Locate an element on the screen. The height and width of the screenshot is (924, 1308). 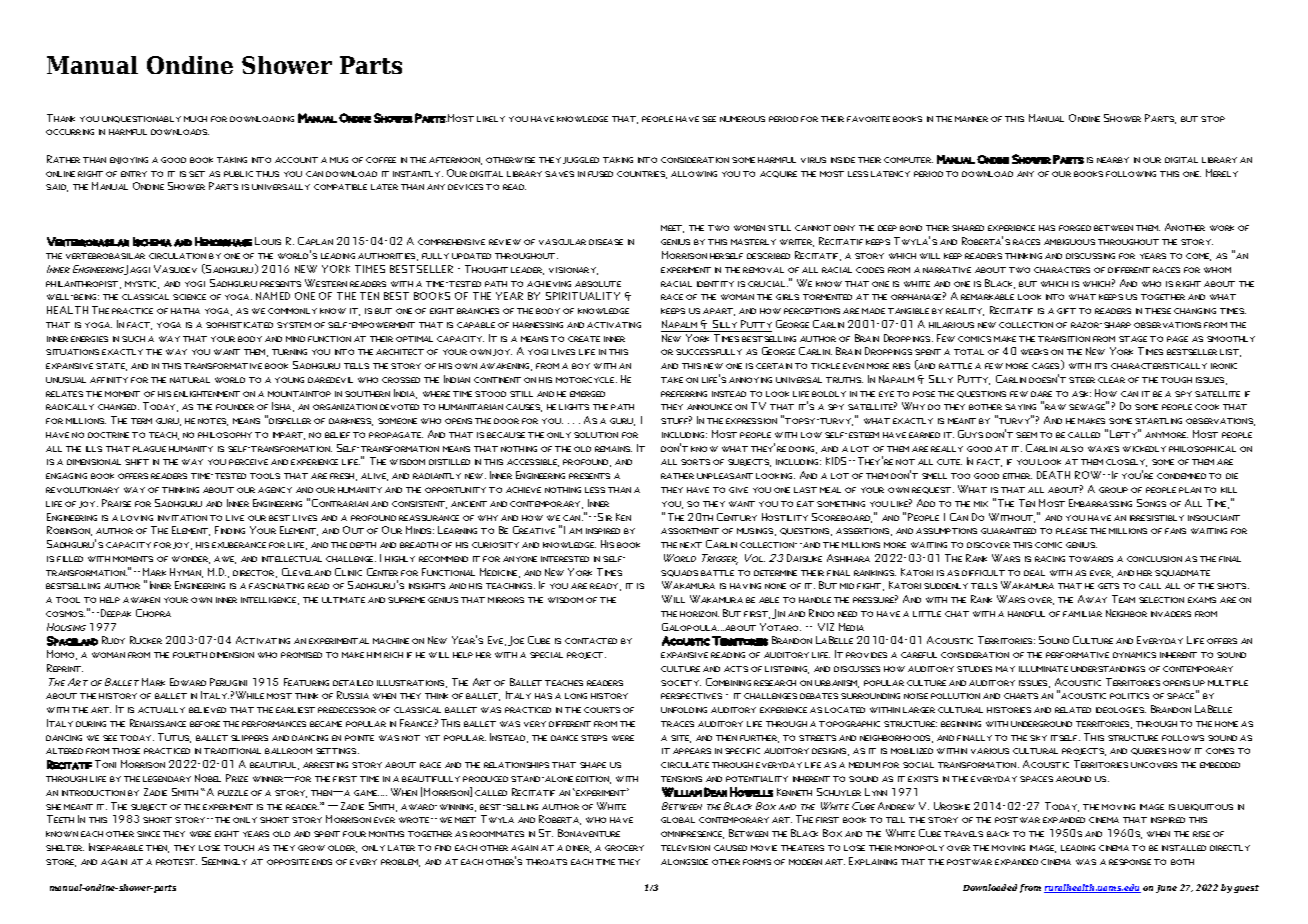
grocery is located at coordinates (624, 848).
